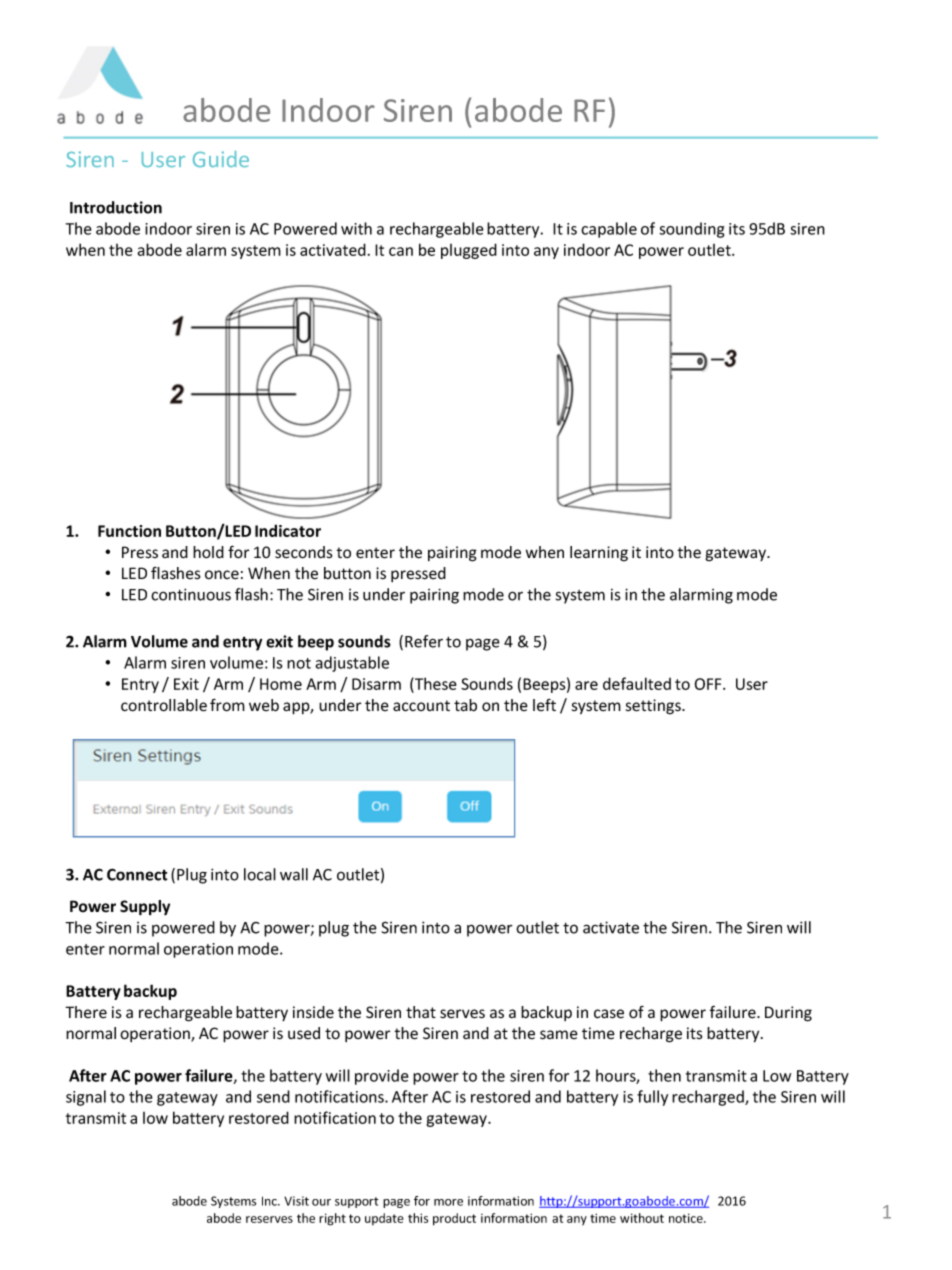 The height and width of the page is (1270, 952). I want to click on Refer, so click(424, 641).
